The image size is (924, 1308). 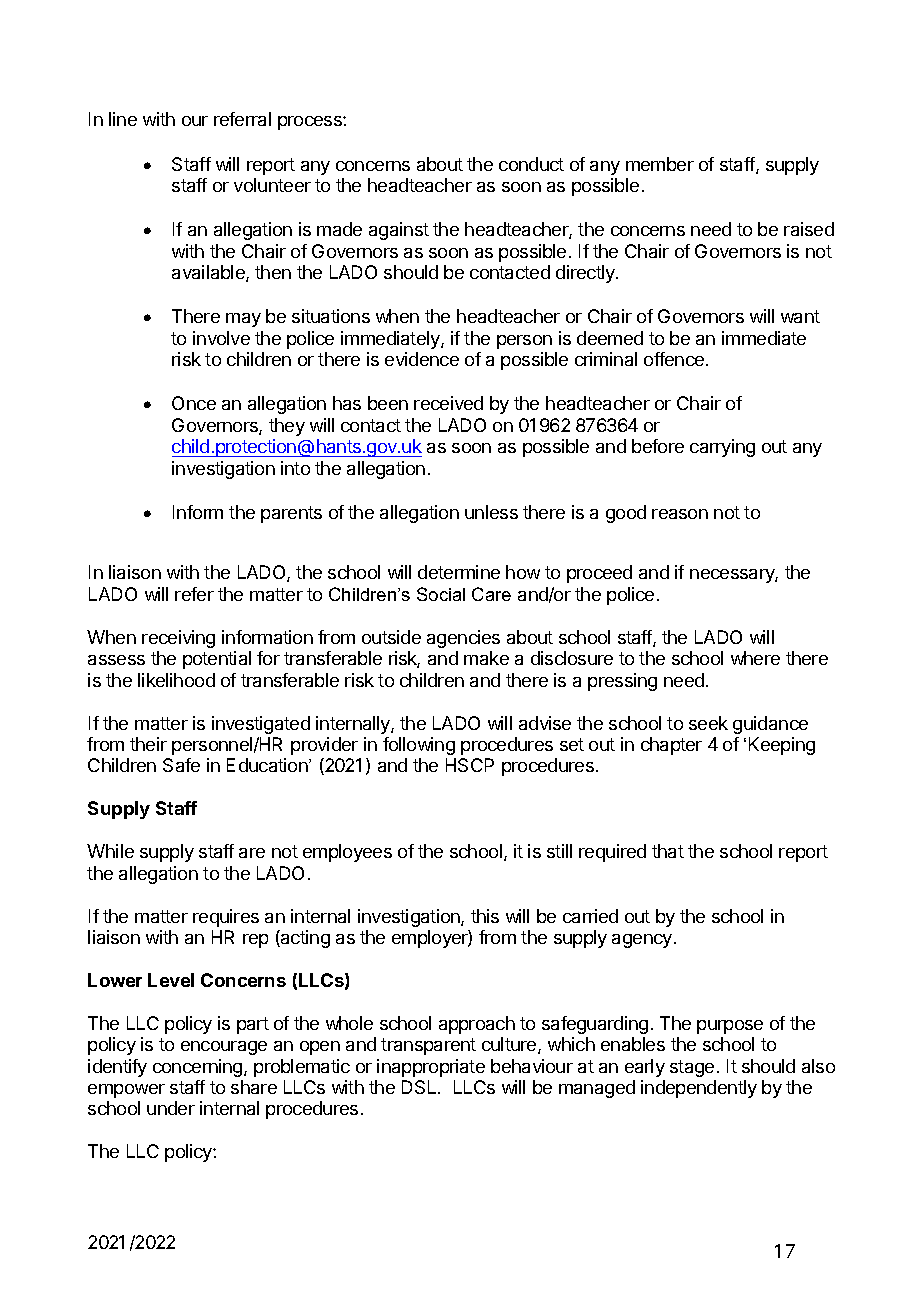 I want to click on line, so click(x=123, y=119).
